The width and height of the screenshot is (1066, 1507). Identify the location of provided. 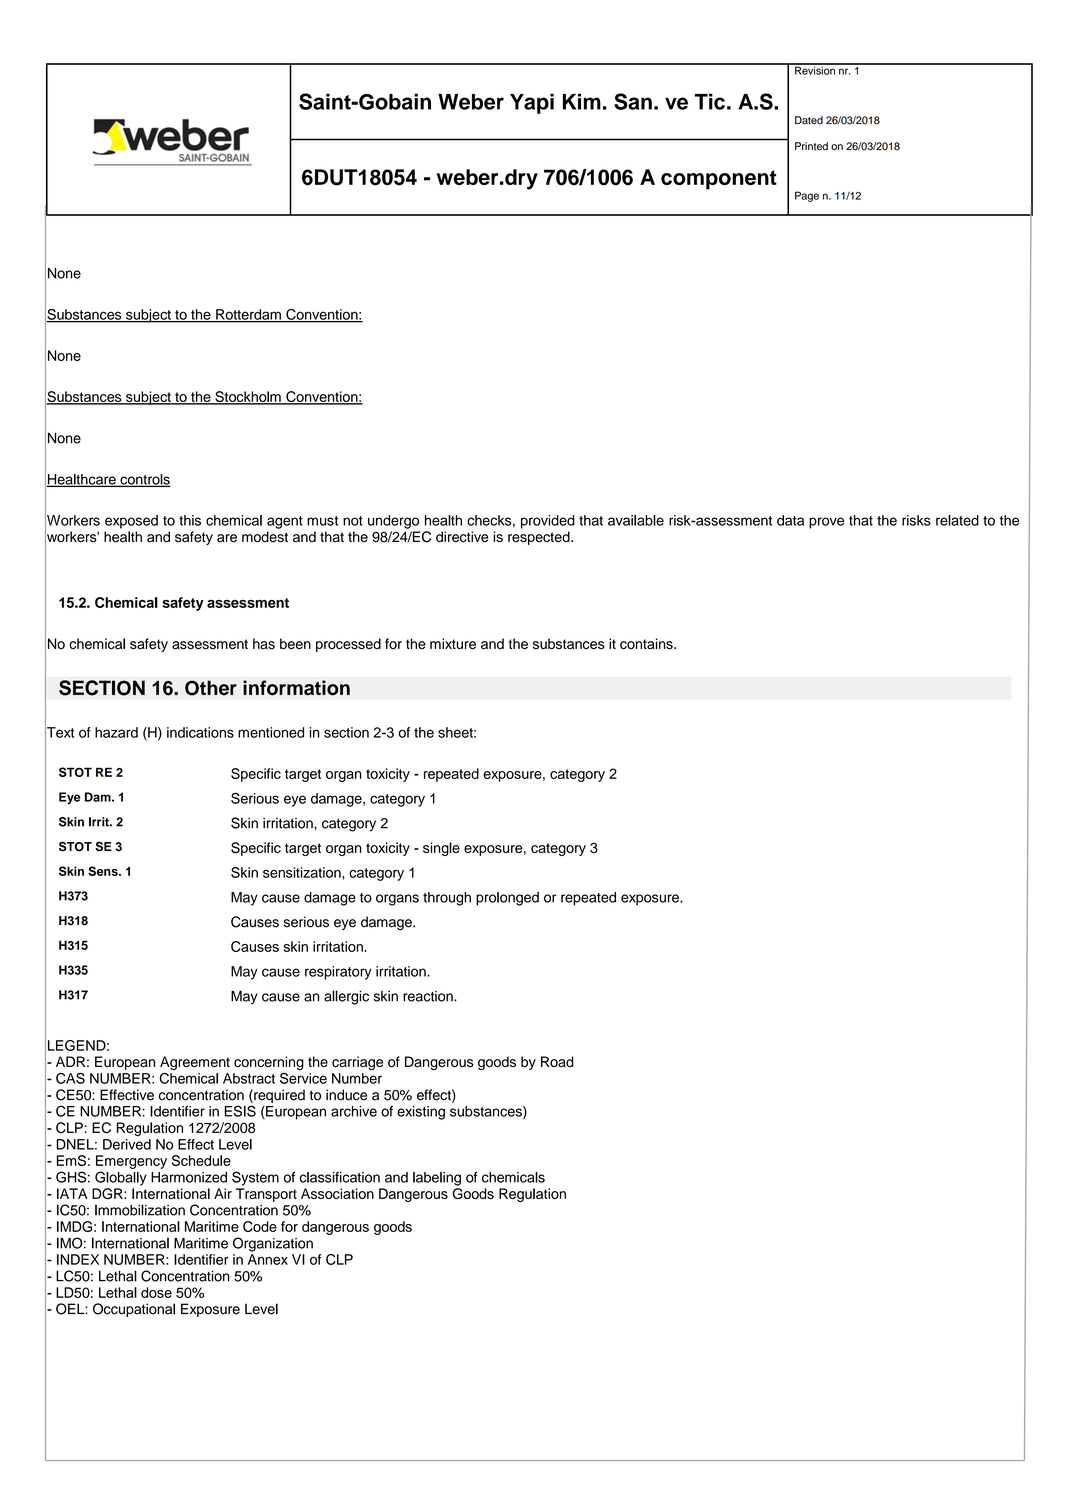
(548, 522).
